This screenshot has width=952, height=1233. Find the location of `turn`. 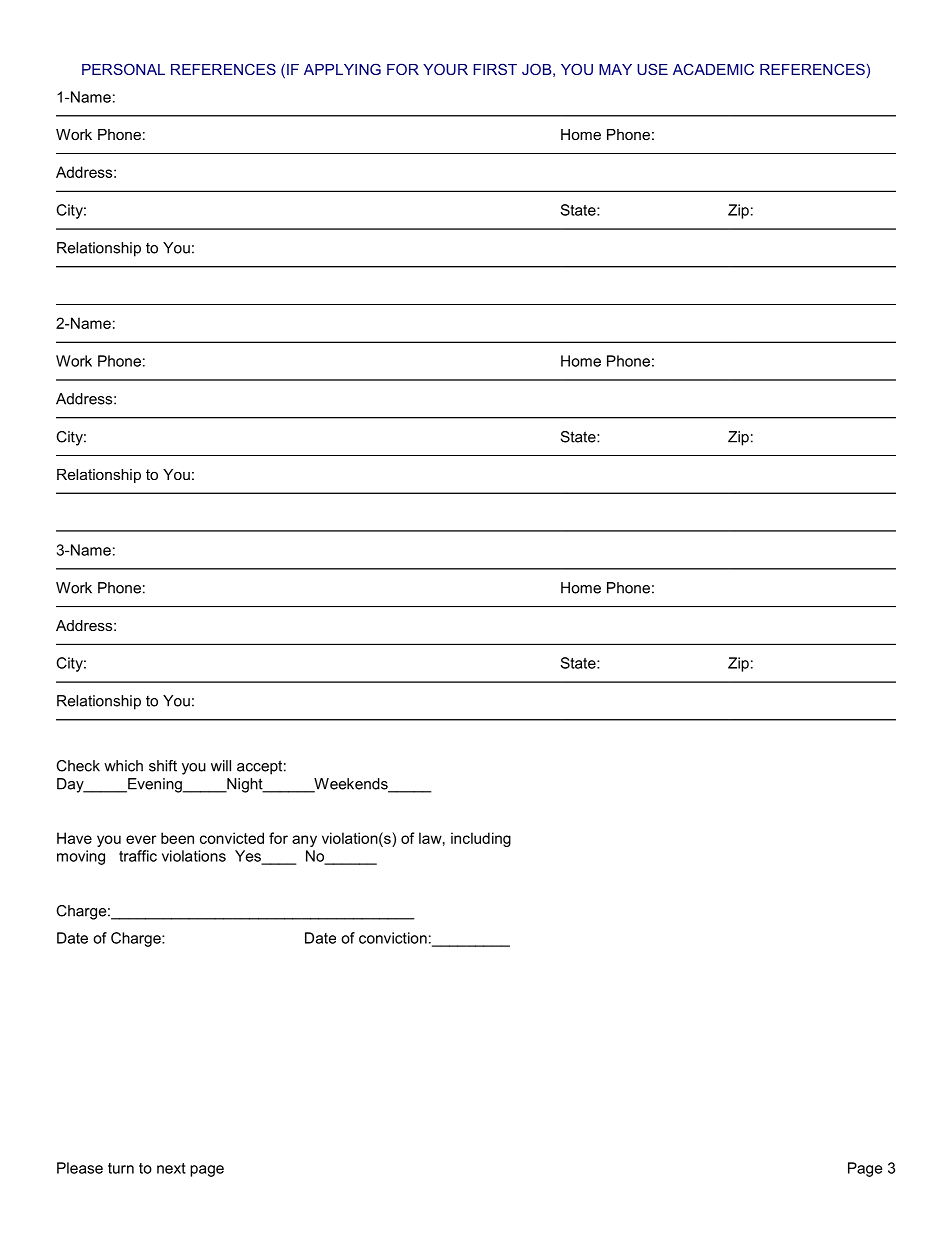

turn is located at coordinates (121, 1168).
